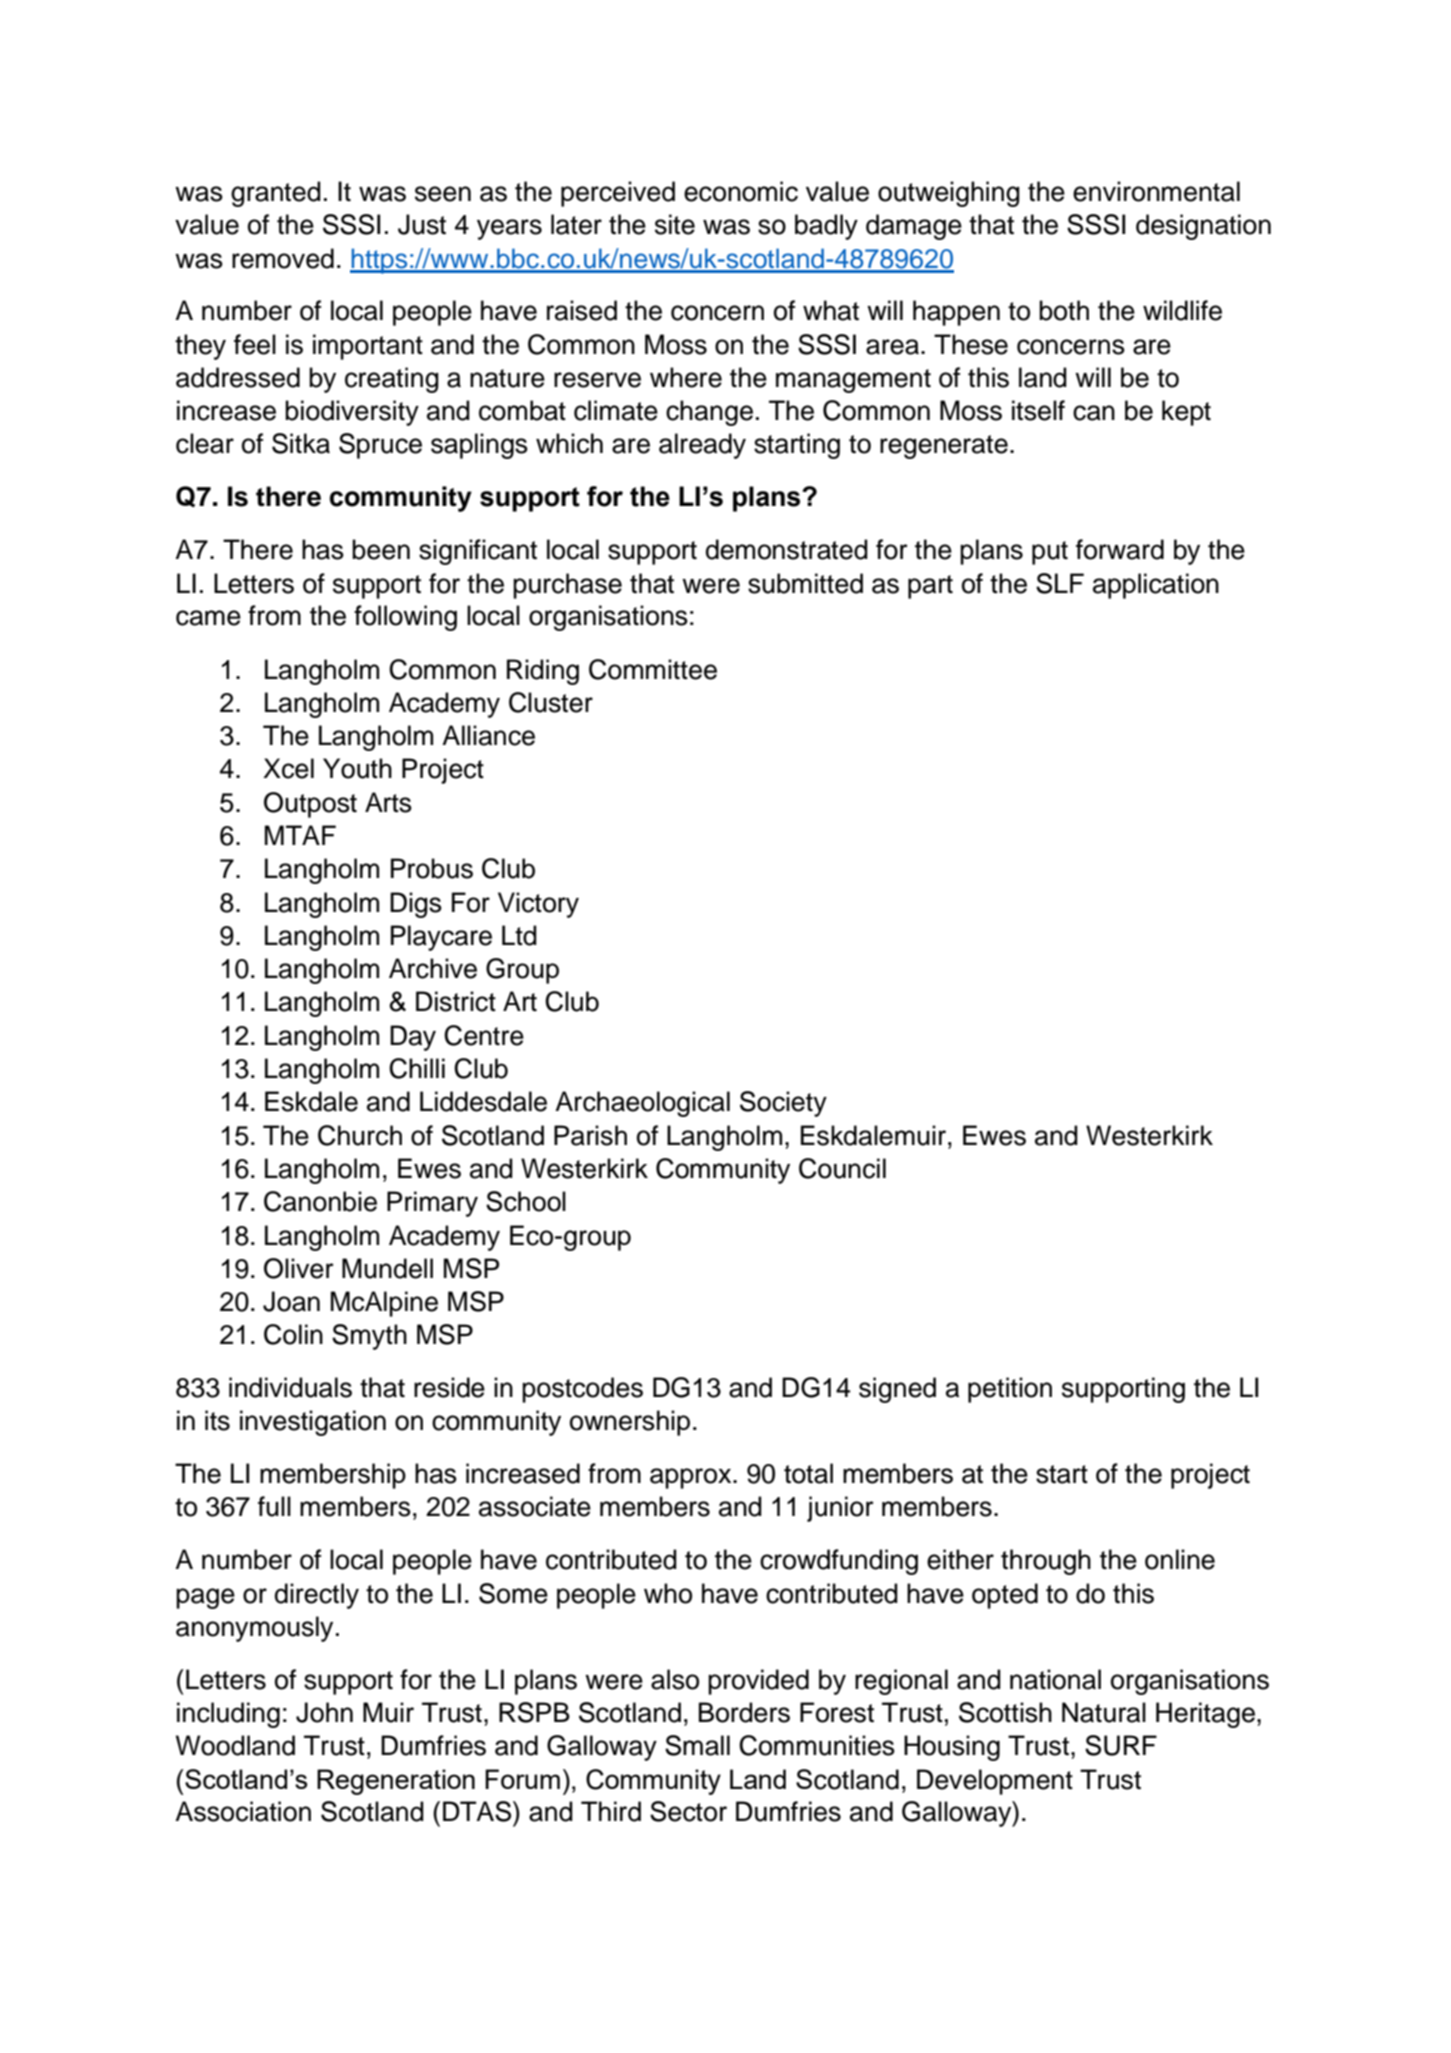 The height and width of the image is (2053, 1451). Describe the element at coordinates (283, 258) in the image. I see `removed` at that location.
